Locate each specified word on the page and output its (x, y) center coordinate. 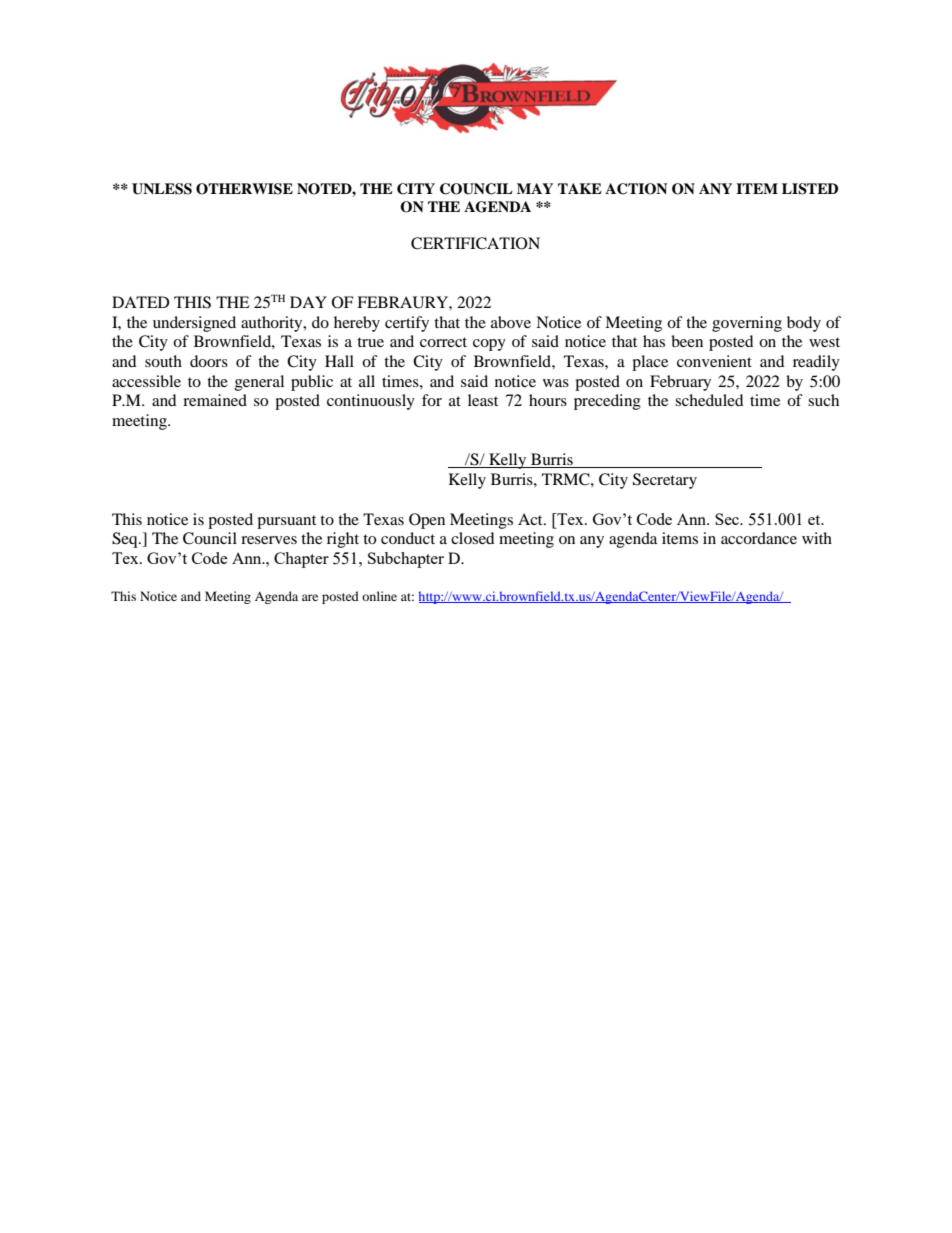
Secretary (665, 481)
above (511, 322)
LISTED (810, 189)
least (483, 400)
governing (747, 324)
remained (215, 400)
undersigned (194, 324)
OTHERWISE (244, 189)
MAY (535, 188)
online (379, 596)
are (310, 597)
